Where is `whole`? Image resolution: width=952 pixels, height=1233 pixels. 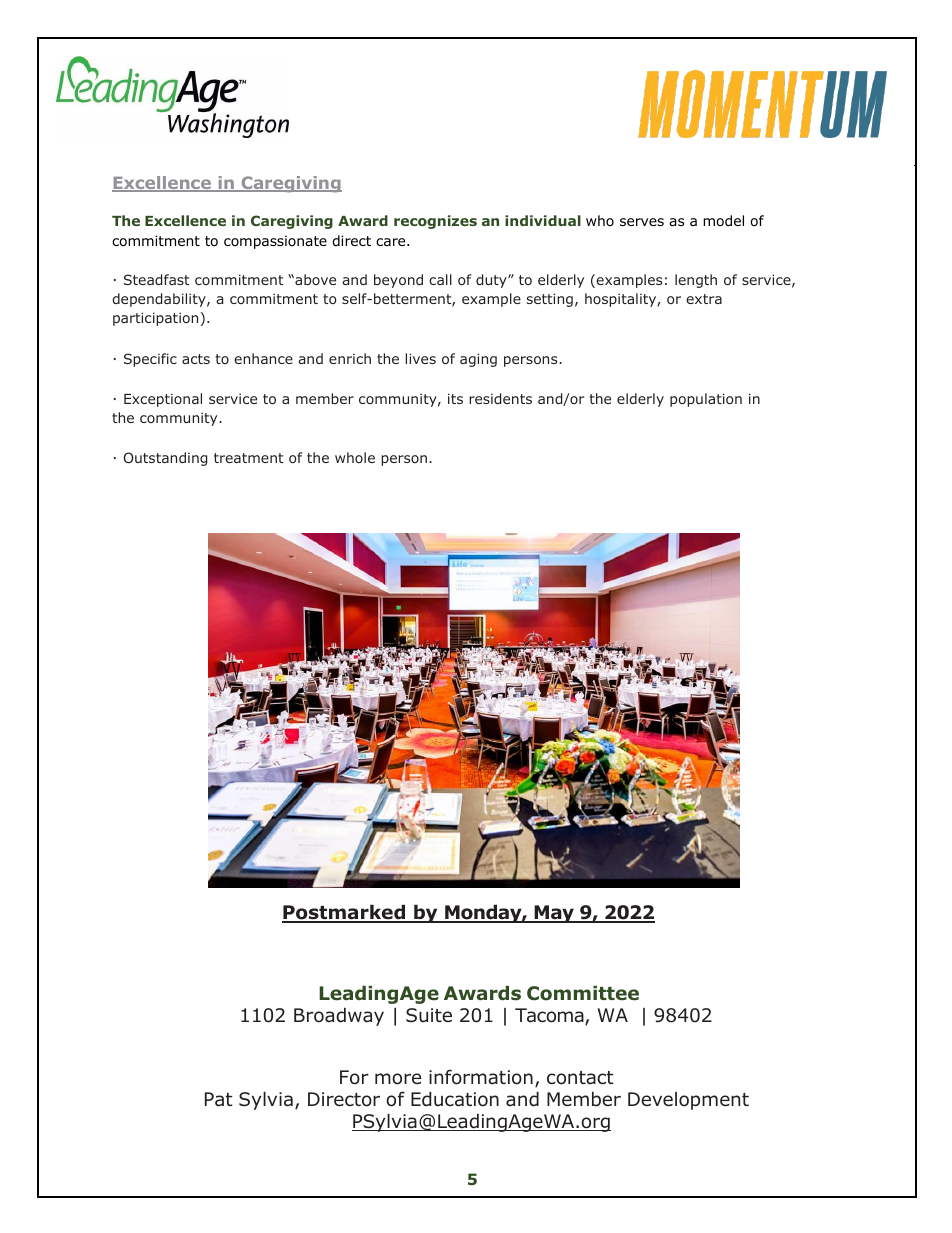 whole is located at coordinates (355, 457).
